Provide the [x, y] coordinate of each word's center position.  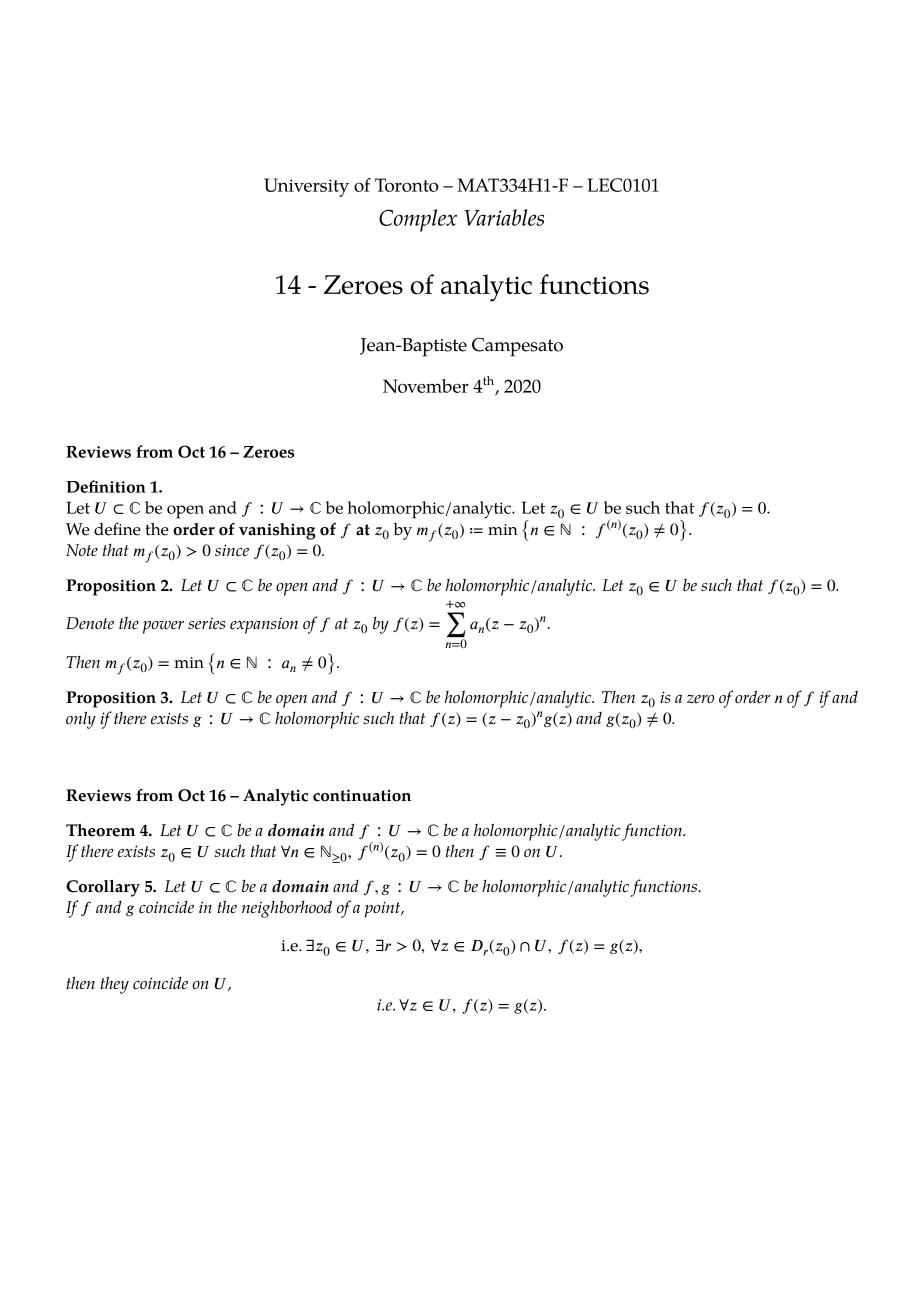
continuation [362, 795]
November [426, 386]
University [306, 187]
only [81, 720]
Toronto [407, 185]
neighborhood [287, 909]
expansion [264, 626]
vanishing [277, 531]
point [384, 909]
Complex [418, 220]
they [114, 985]
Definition [106, 486]
